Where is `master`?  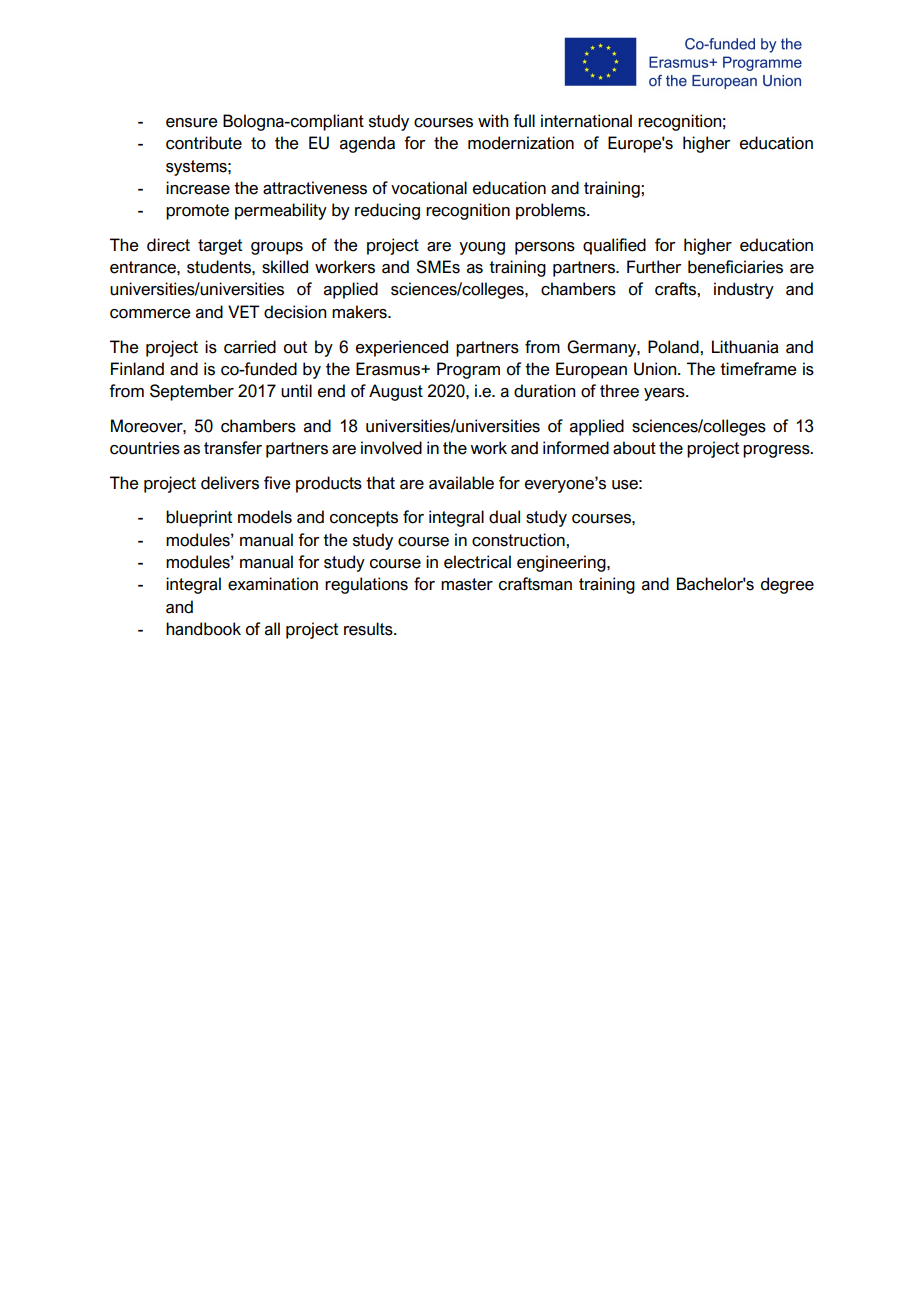
master is located at coordinates (467, 584).
